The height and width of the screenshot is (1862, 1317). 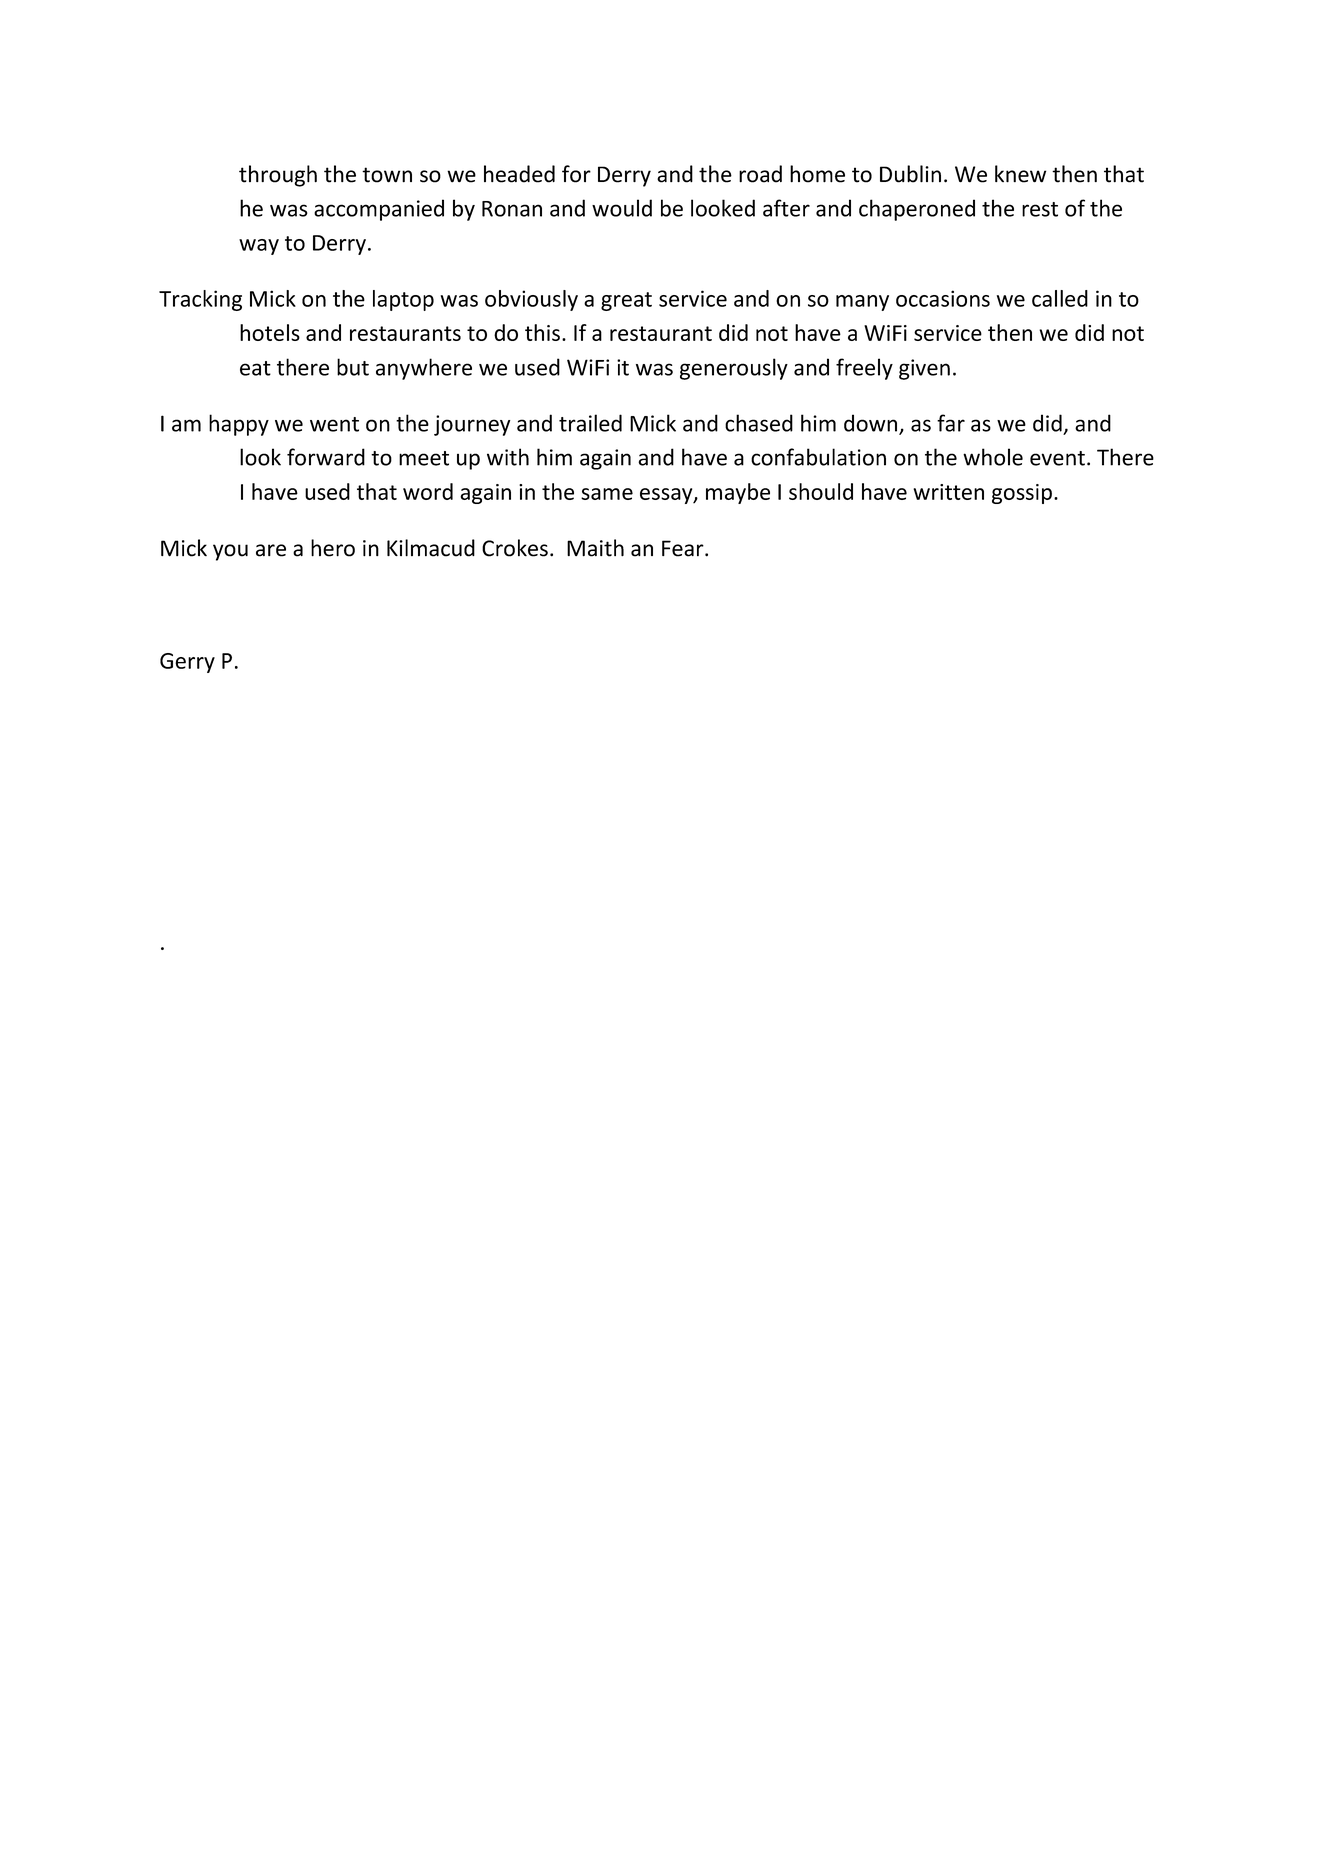 What do you see at coordinates (910, 174) in the screenshot?
I see `Dublin` at bounding box center [910, 174].
